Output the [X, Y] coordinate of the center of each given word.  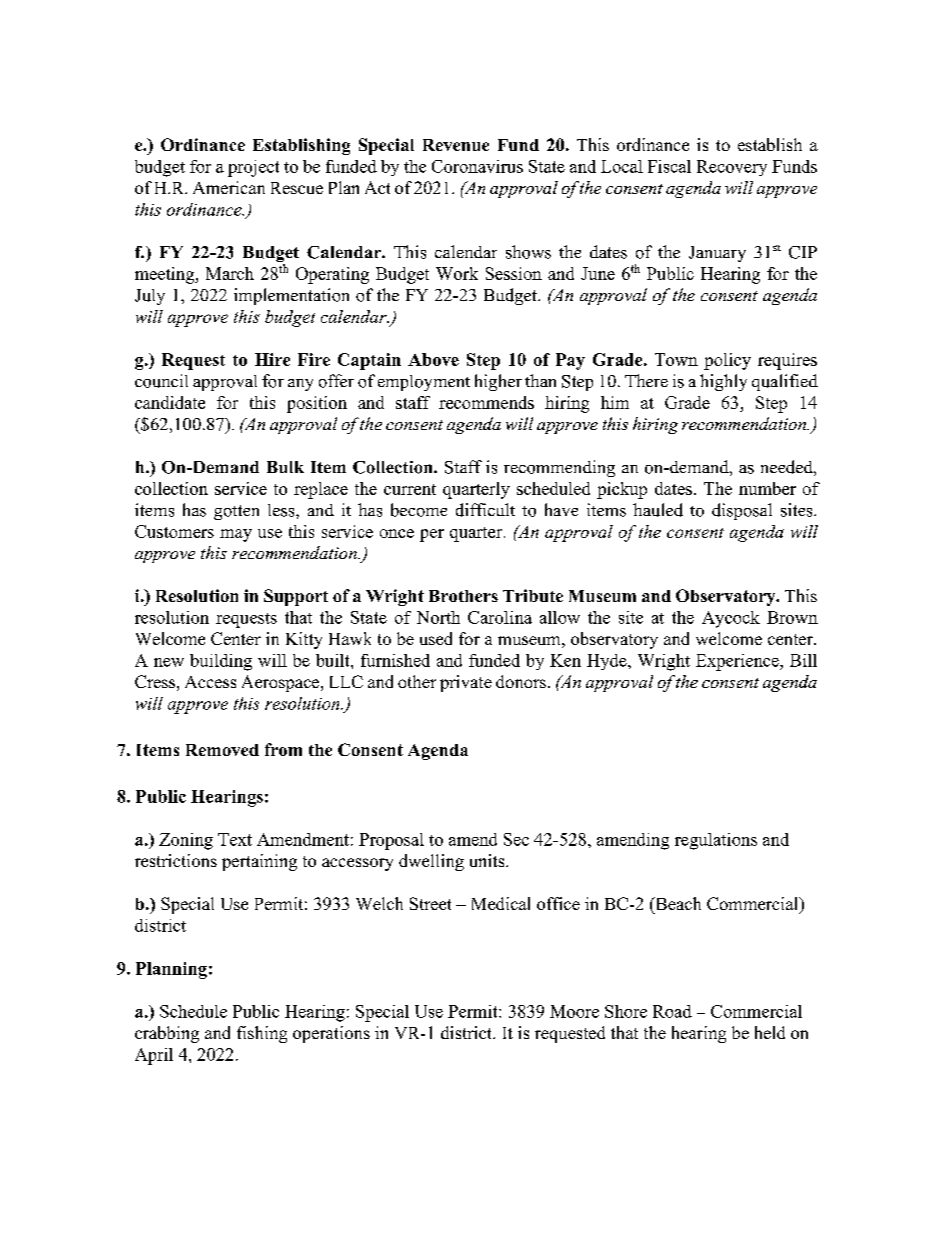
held [770, 1032]
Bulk [285, 467]
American [229, 187]
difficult [485, 510]
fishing [262, 1034]
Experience [738, 662]
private [466, 683]
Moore [574, 1011]
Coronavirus [477, 166]
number [767, 488]
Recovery [732, 168]
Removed [222, 750]
